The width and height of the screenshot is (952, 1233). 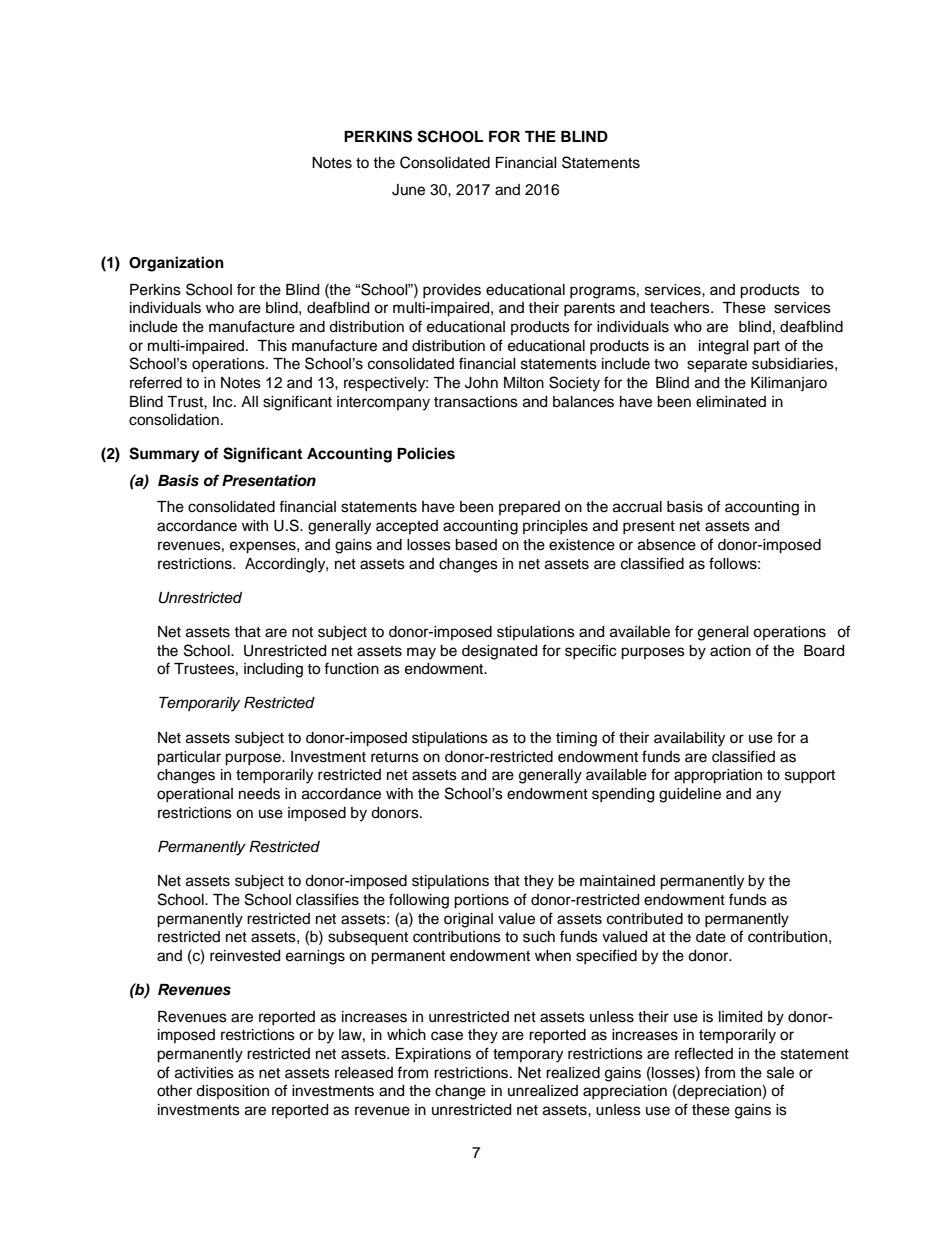 What do you see at coordinates (176, 264) in the screenshot?
I see `Organization` at bounding box center [176, 264].
